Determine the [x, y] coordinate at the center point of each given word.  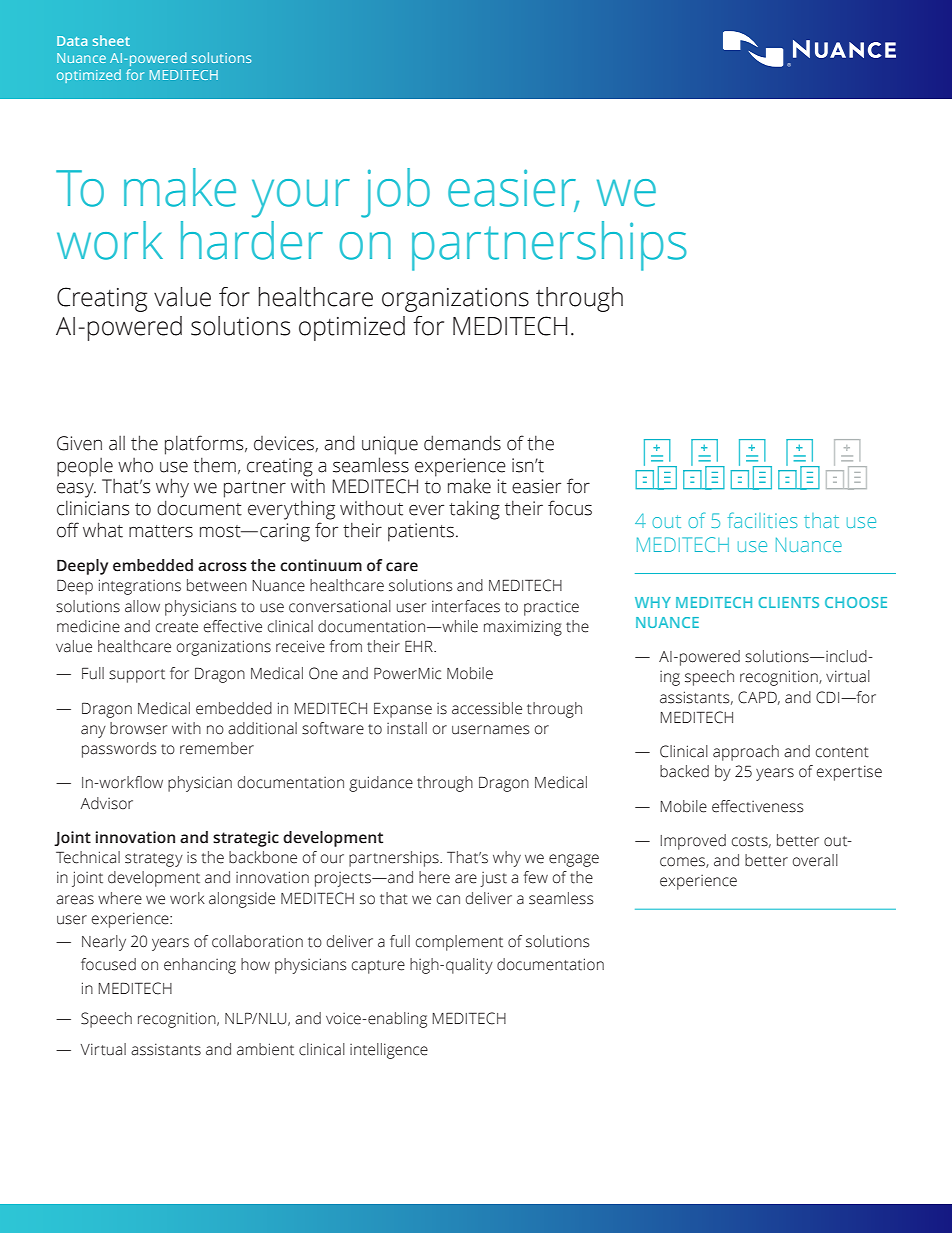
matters [161, 531]
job [395, 193]
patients [421, 532]
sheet [111, 40]
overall [815, 860]
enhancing [200, 966]
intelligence [389, 1051]
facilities [762, 520]
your [301, 198]
